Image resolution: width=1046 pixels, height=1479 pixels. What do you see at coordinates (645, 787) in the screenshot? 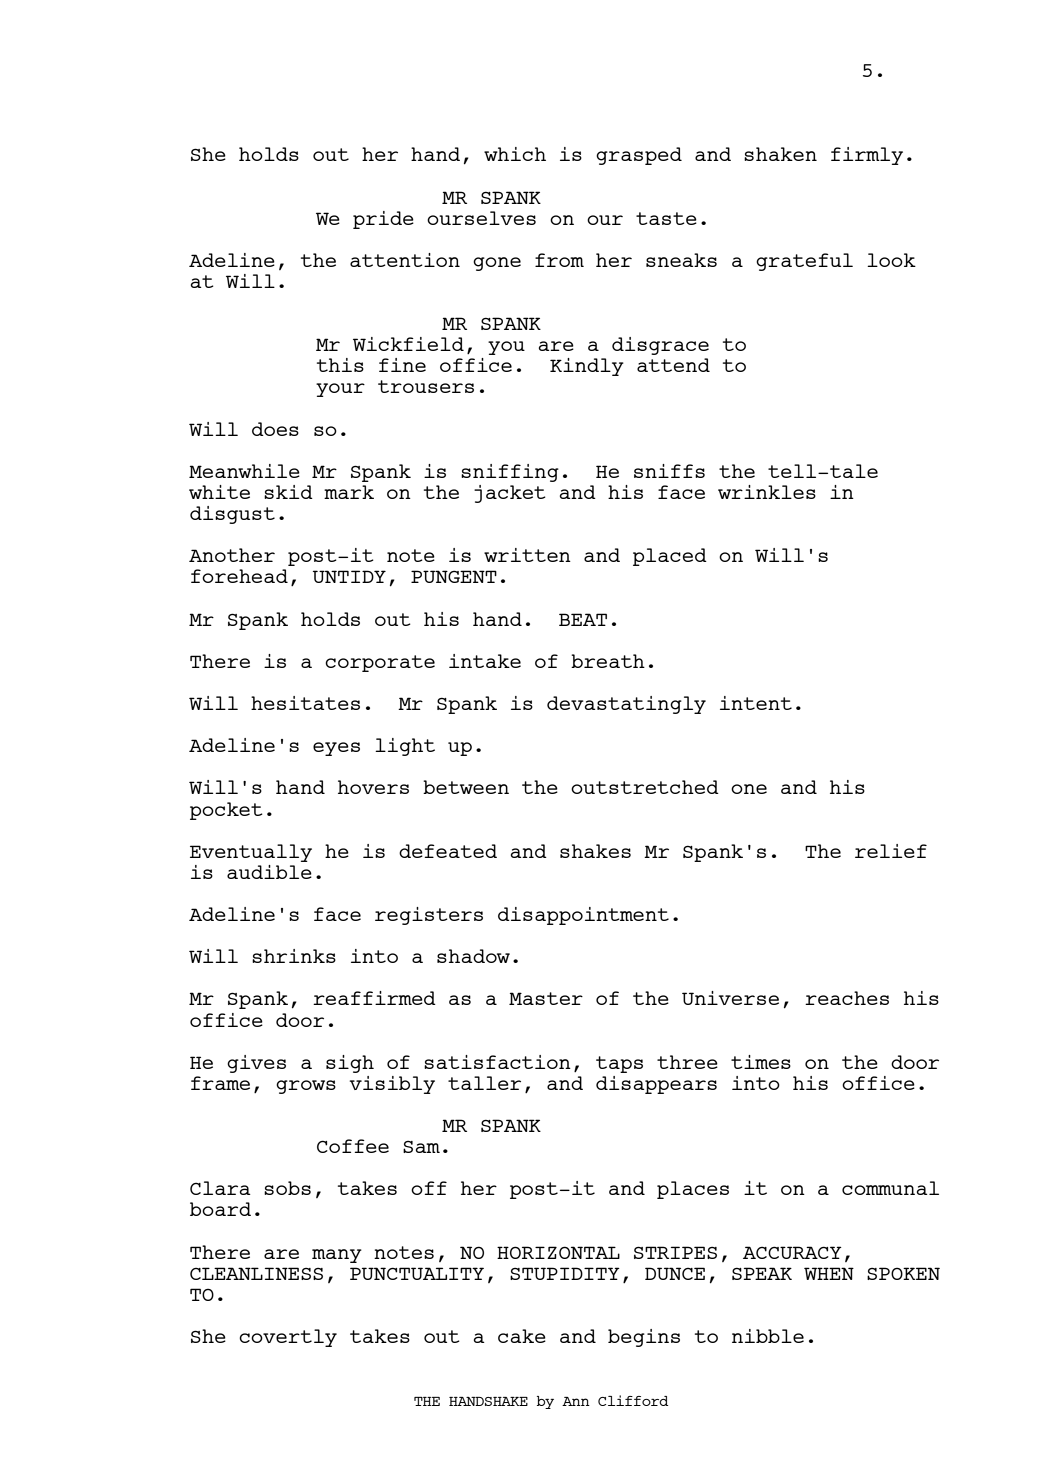
I see `outstretched` at bounding box center [645, 787].
